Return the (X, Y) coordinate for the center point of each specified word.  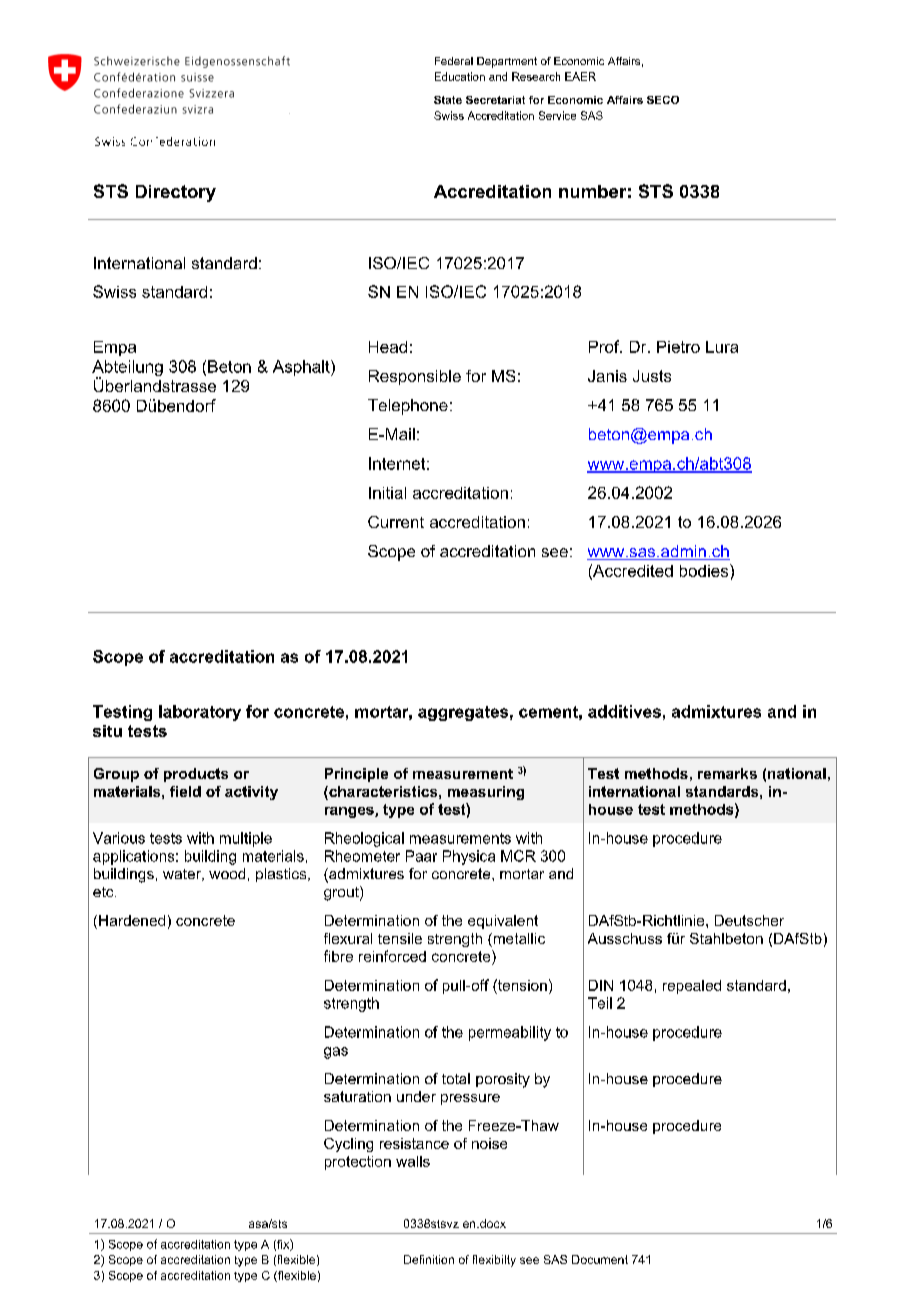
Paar (421, 856)
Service (557, 115)
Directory (176, 193)
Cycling (348, 1145)
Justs (652, 376)
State (448, 100)
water (183, 875)
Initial (387, 493)
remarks (727, 773)
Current (396, 522)
